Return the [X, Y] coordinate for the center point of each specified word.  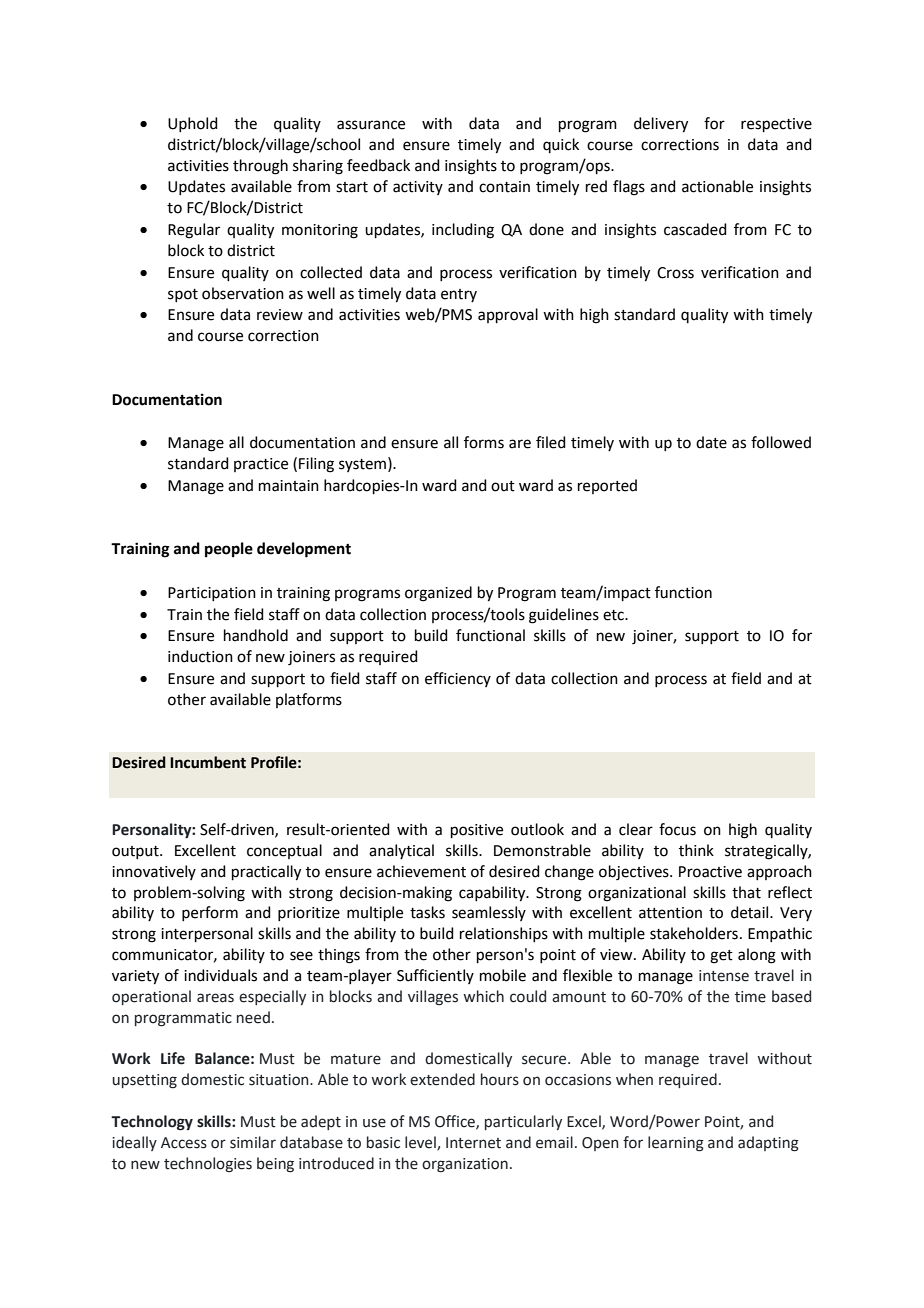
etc [614, 615]
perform [210, 913]
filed [551, 442]
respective [776, 125]
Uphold [193, 124]
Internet [473, 1143]
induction [200, 656]
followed [781, 442]
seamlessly [489, 913]
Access [184, 1143]
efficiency [458, 679]
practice [261, 465]
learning [676, 1144]
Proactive [710, 872]
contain [504, 187]
